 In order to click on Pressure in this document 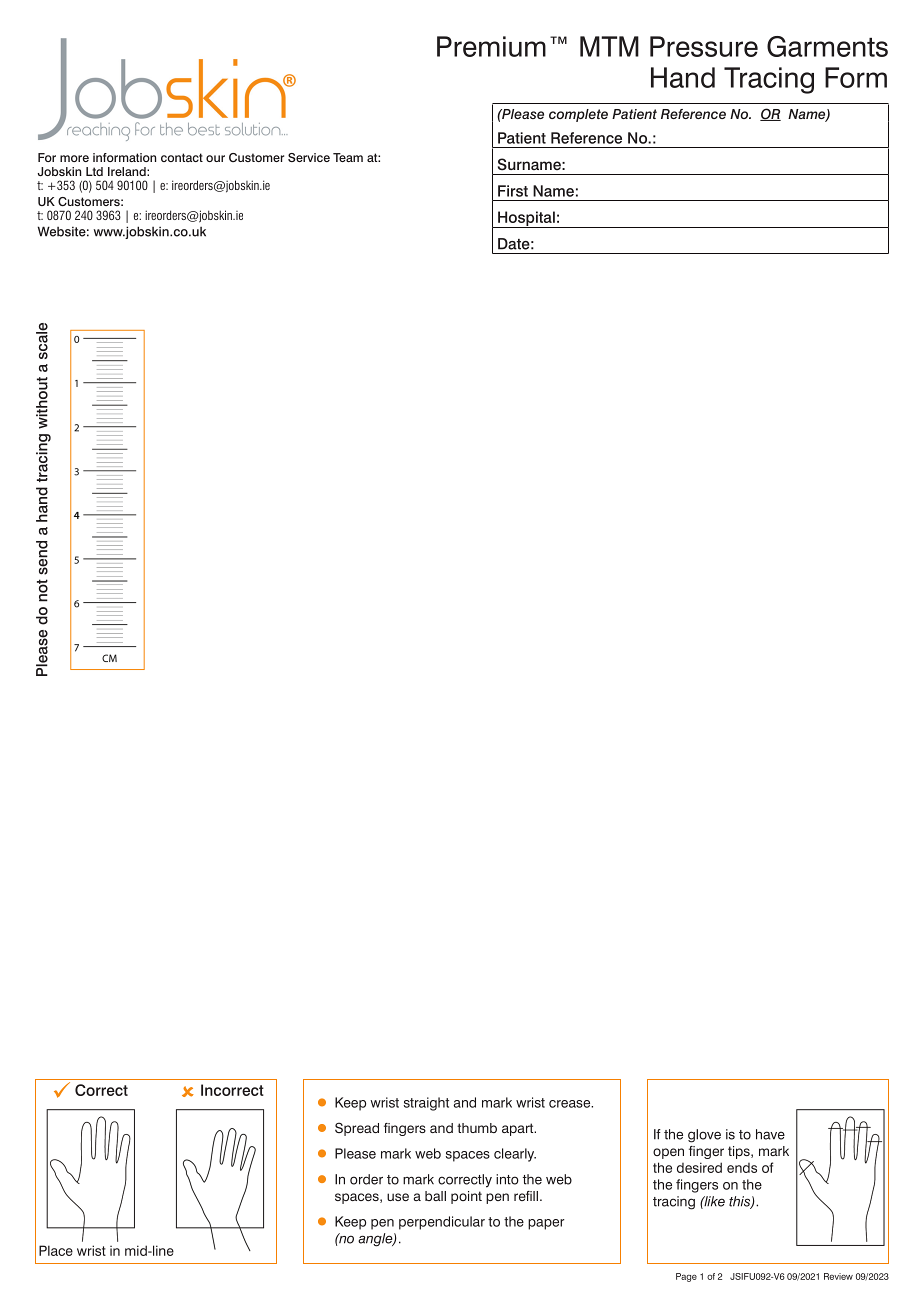, I will do `click(704, 46)`.
